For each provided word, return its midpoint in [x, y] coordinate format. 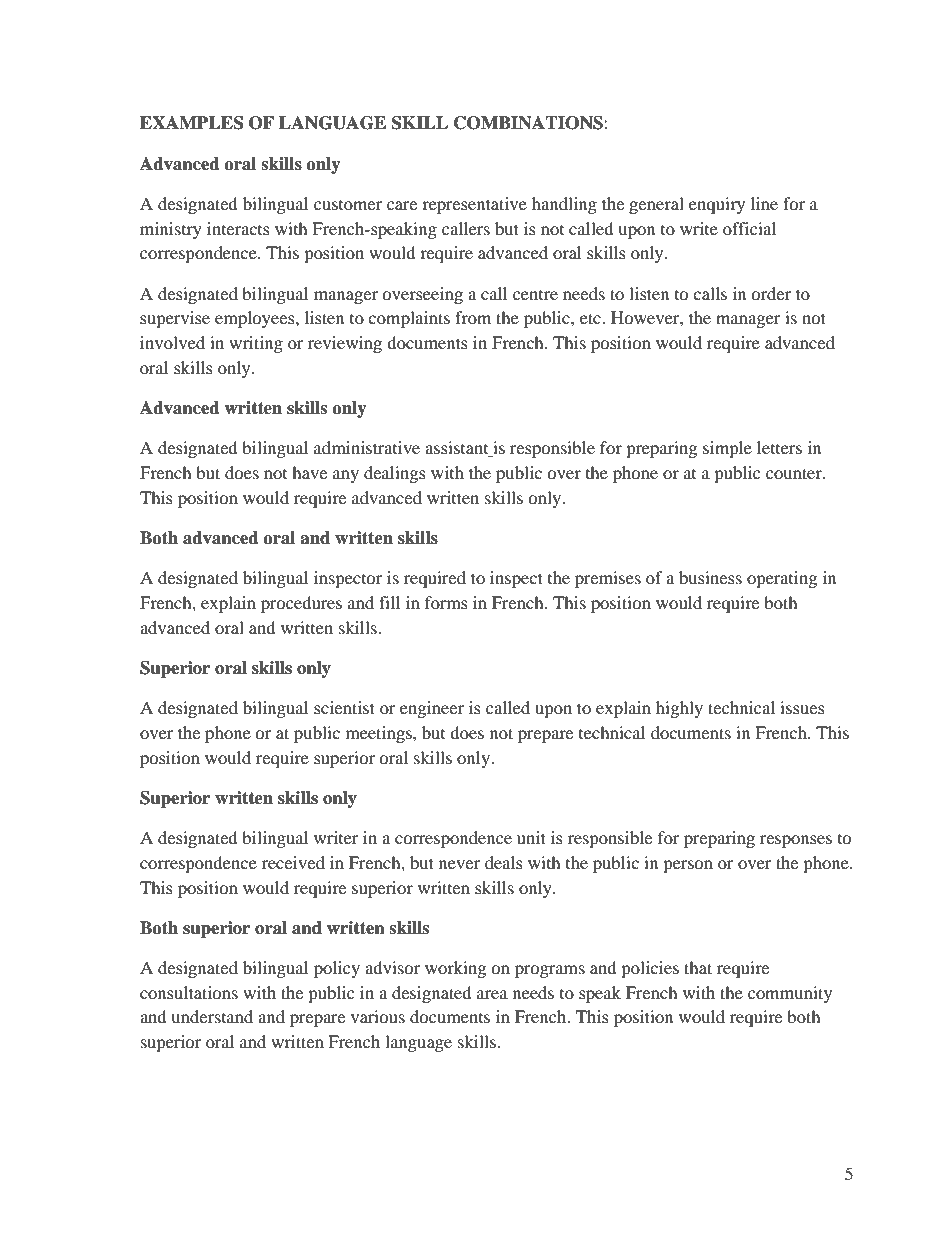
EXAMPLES [191, 123]
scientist [344, 707]
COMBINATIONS [529, 123]
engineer [432, 709]
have [309, 472]
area [492, 994]
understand [212, 1016]
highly [679, 709]
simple [727, 449]
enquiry [717, 205]
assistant [458, 449]
